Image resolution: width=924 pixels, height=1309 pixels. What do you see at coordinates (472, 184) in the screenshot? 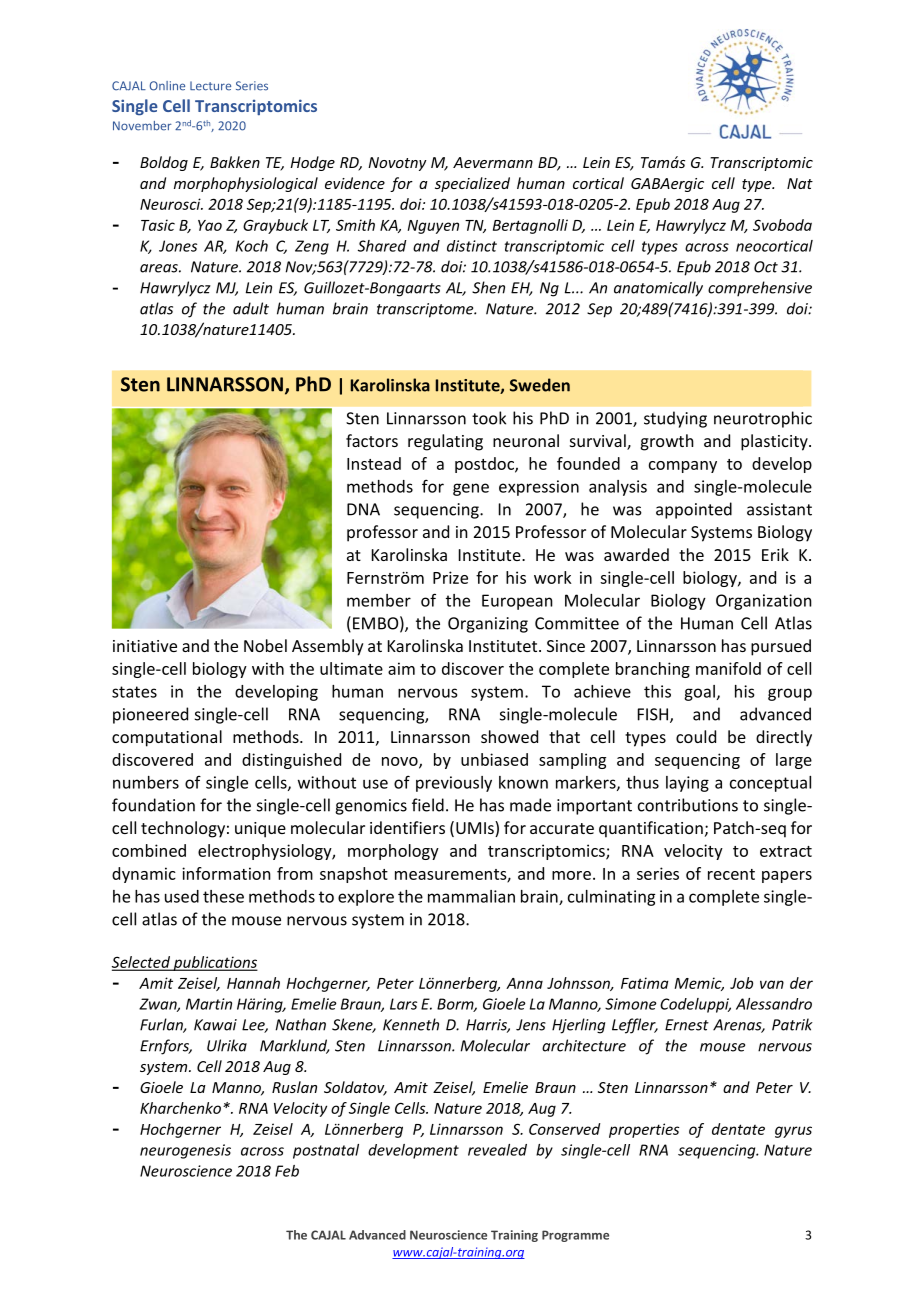
I see `specialized` at bounding box center [472, 184].
